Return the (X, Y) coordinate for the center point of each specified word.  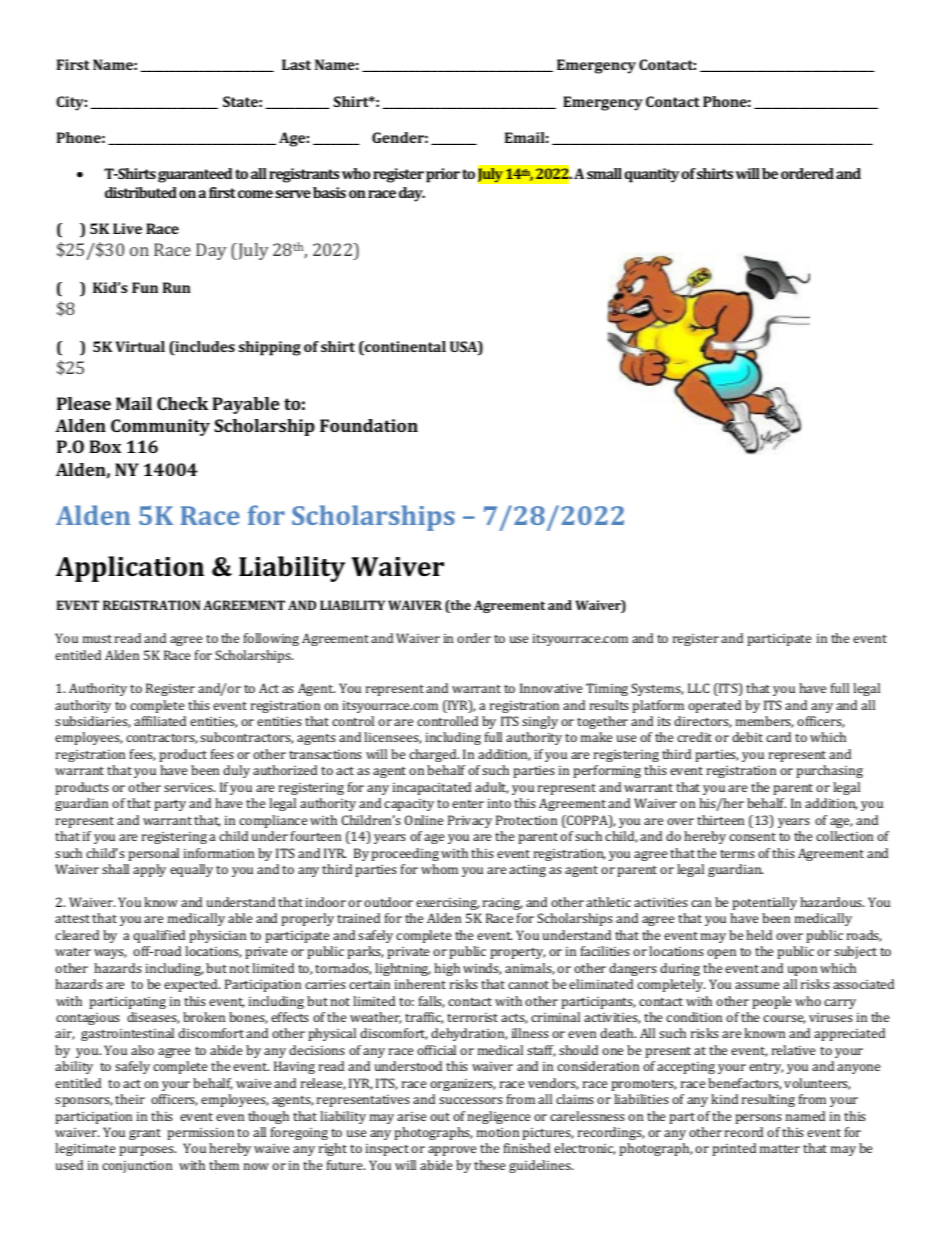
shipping (270, 348)
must (97, 639)
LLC (698, 688)
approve (452, 1151)
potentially (764, 903)
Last (296, 64)
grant (145, 1134)
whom (439, 869)
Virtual (140, 346)
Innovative (551, 688)
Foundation (369, 425)
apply (149, 870)
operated (714, 706)
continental (404, 348)
